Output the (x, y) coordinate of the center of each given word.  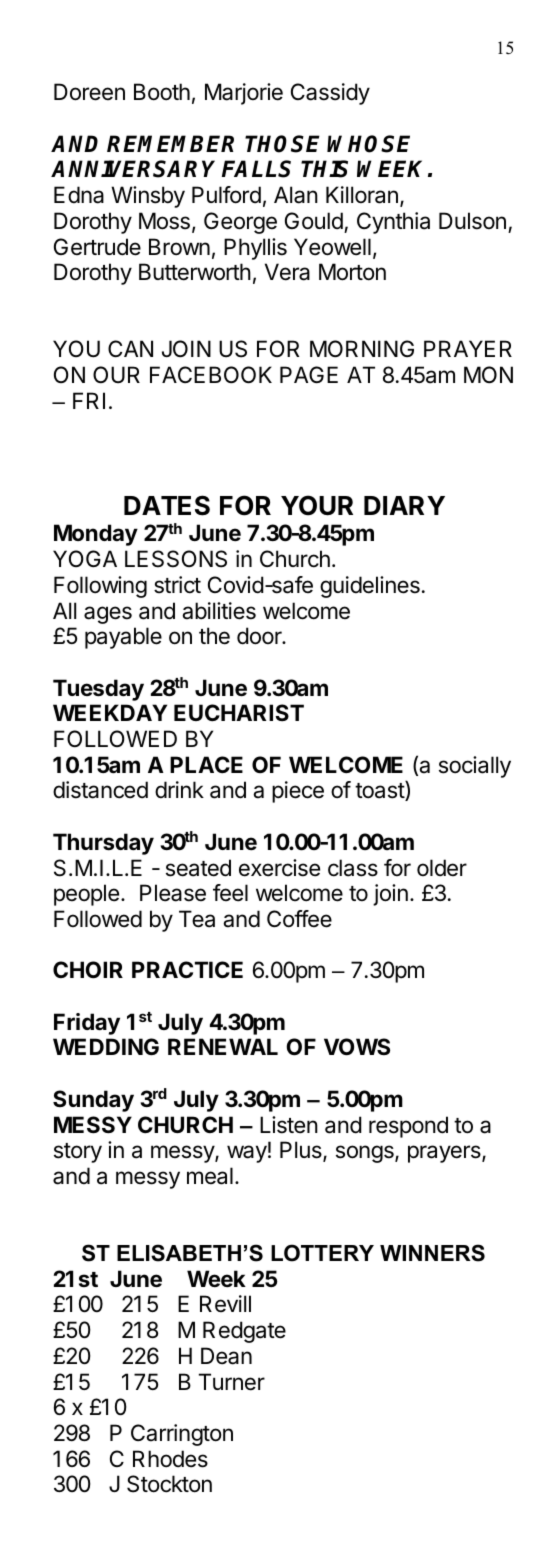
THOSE (282, 144)
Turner (232, 1382)
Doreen (89, 92)
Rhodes (170, 1459)
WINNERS (432, 1253)
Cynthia (393, 223)
